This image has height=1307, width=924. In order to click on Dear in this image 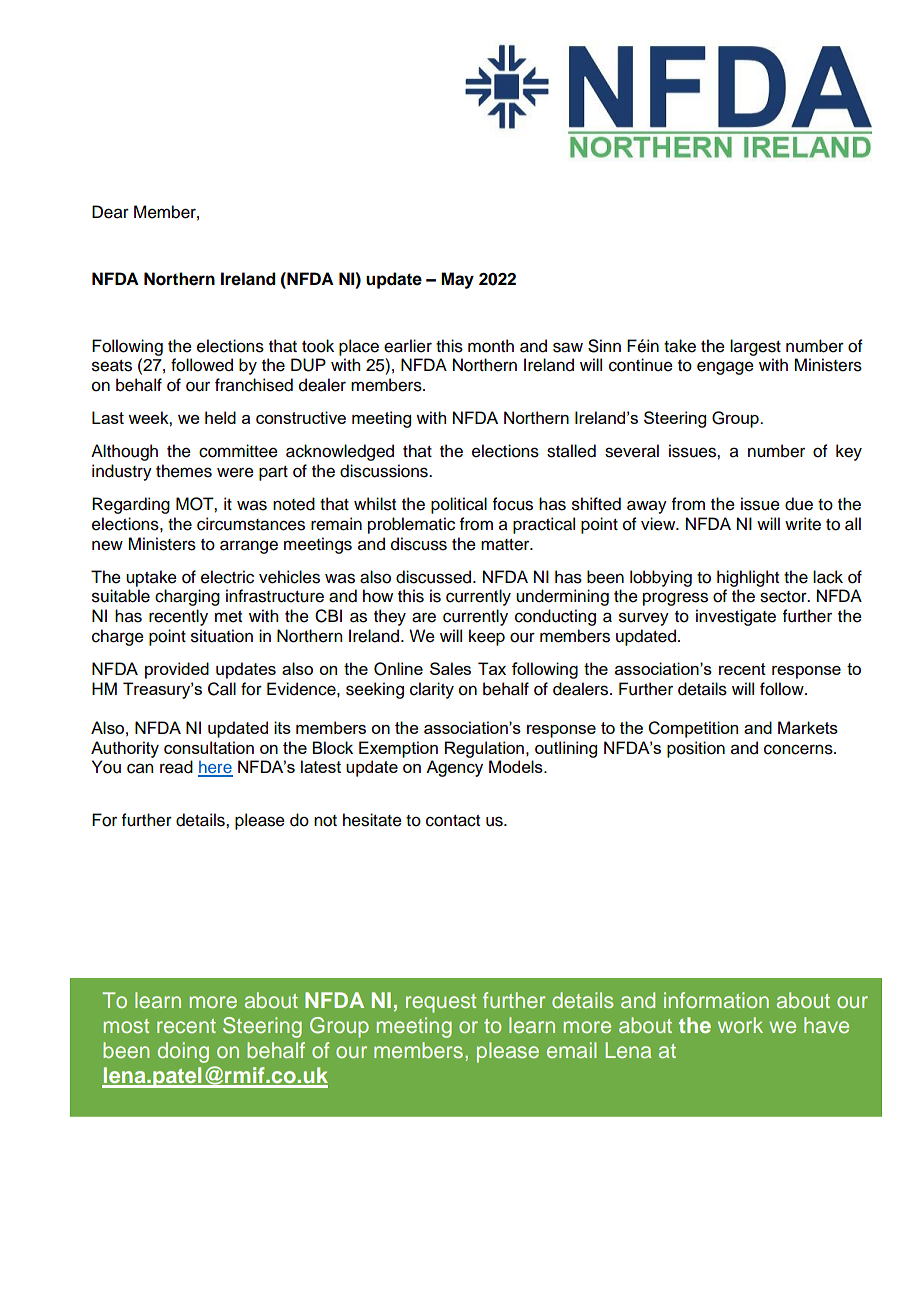, I will do `click(110, 212)`.
